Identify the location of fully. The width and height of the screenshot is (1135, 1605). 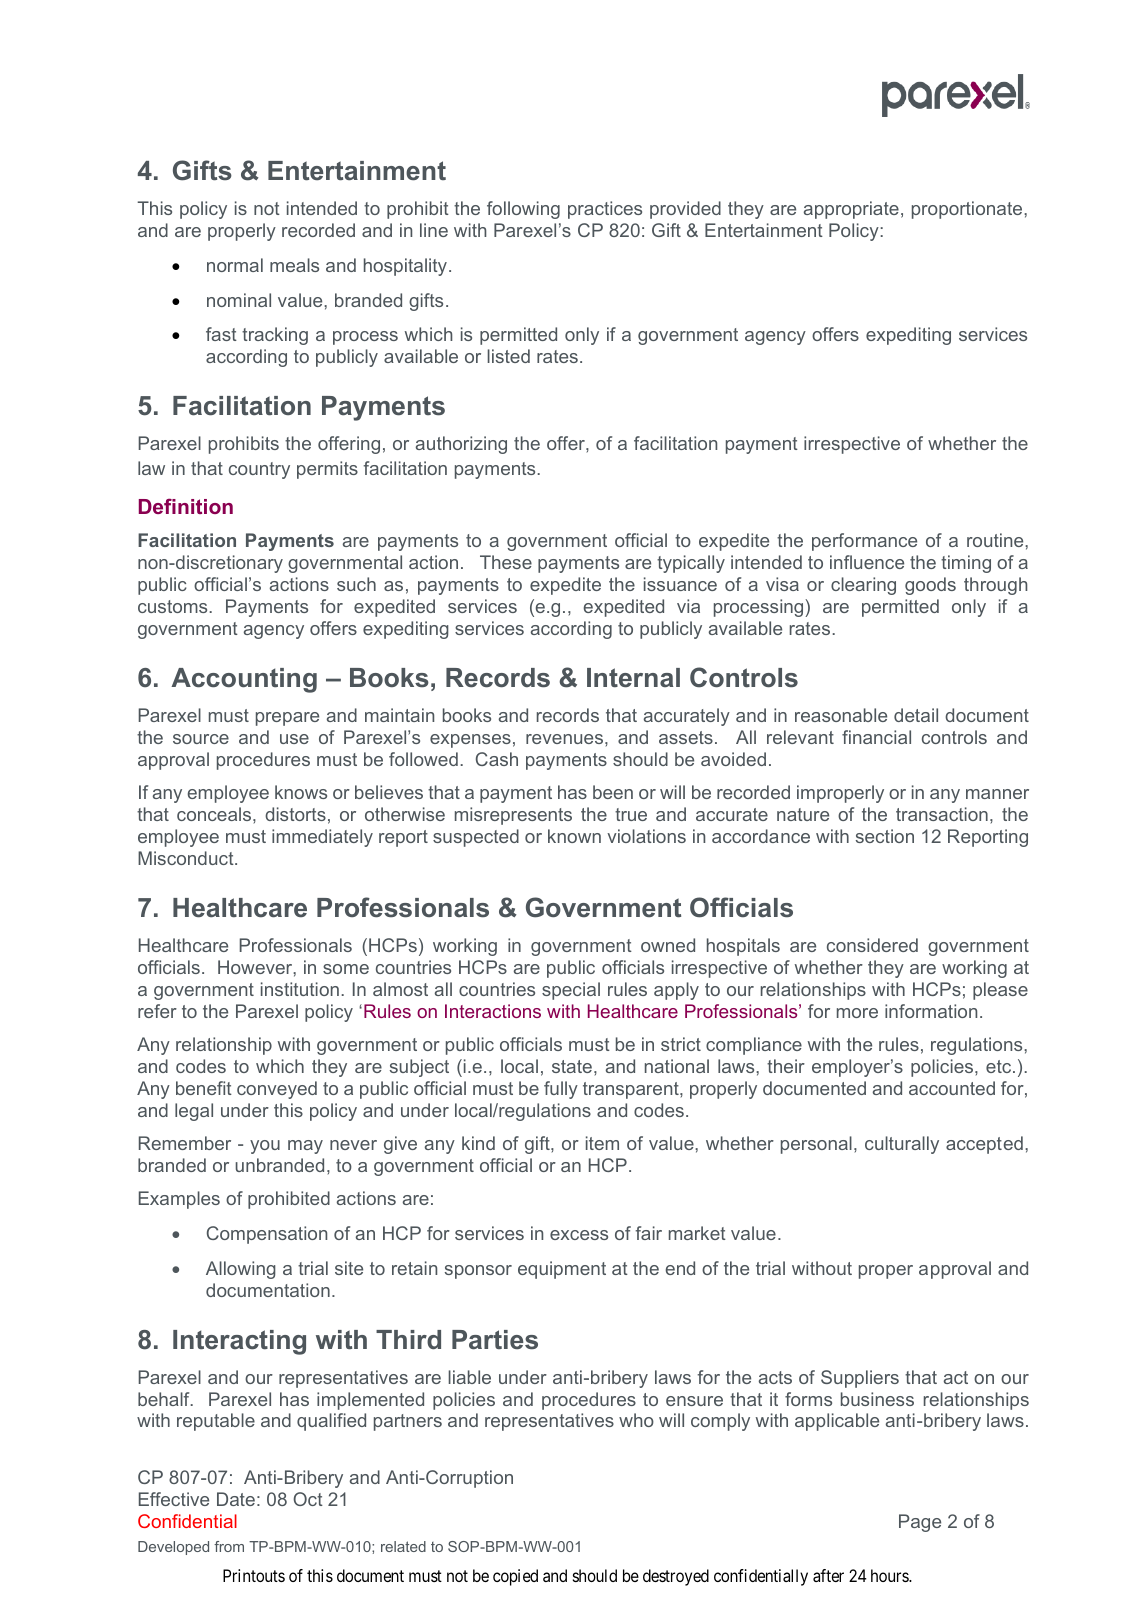
(561, 1090).
